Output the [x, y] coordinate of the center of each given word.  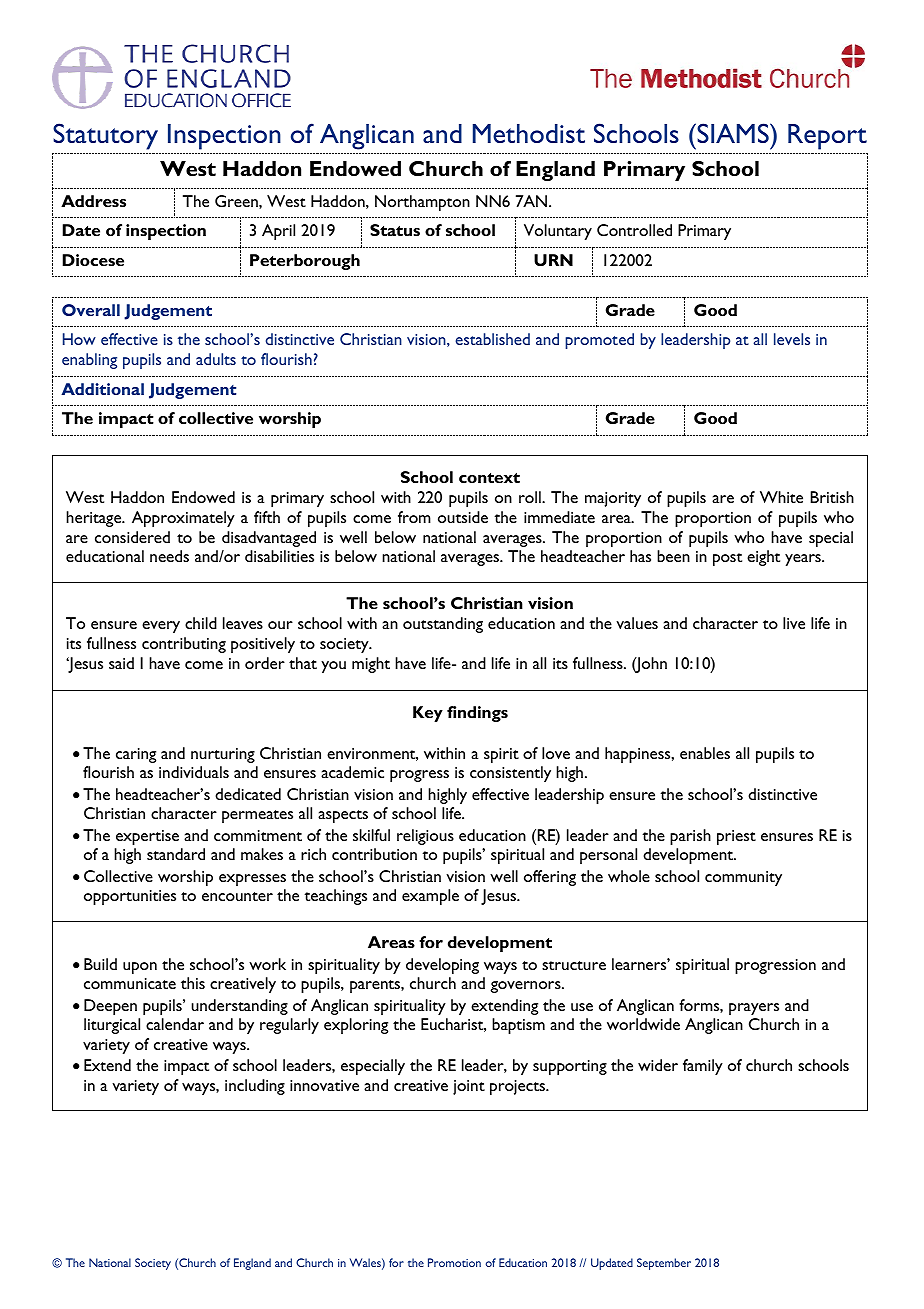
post [727, 559]
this [193, 983]
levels [792, 339]
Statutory [105, 136]
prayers [754, 1009]
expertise [147, 837]
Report [827, 137]
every [161, 627]
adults [216, 359]
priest [736, 837]
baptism [518, 1026]
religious [425, 837]
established [492, 339]
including [255, 1087]
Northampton [422, 203]
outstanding [443, 625]
